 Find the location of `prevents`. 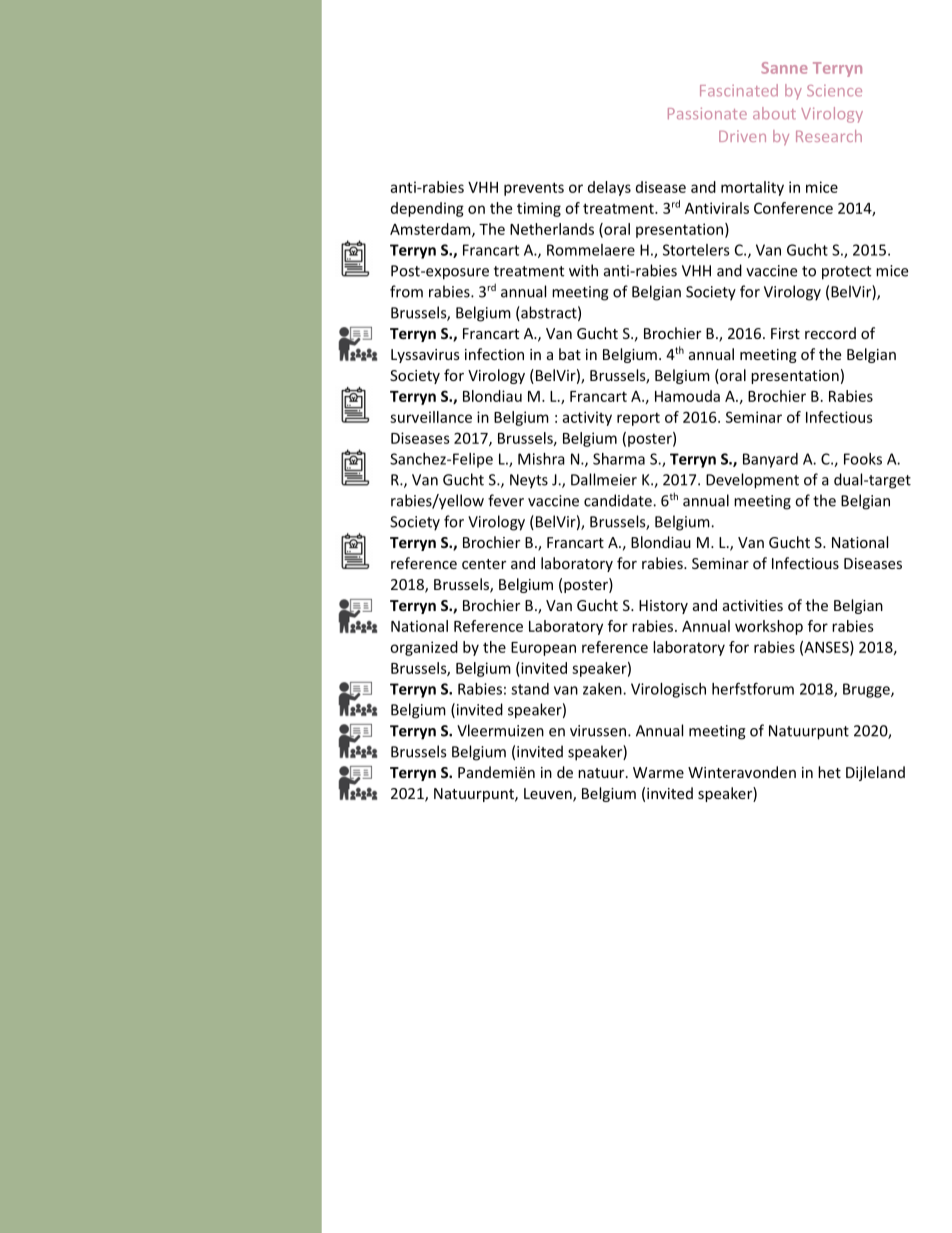

prevents is located at coordinates (534, 189).
